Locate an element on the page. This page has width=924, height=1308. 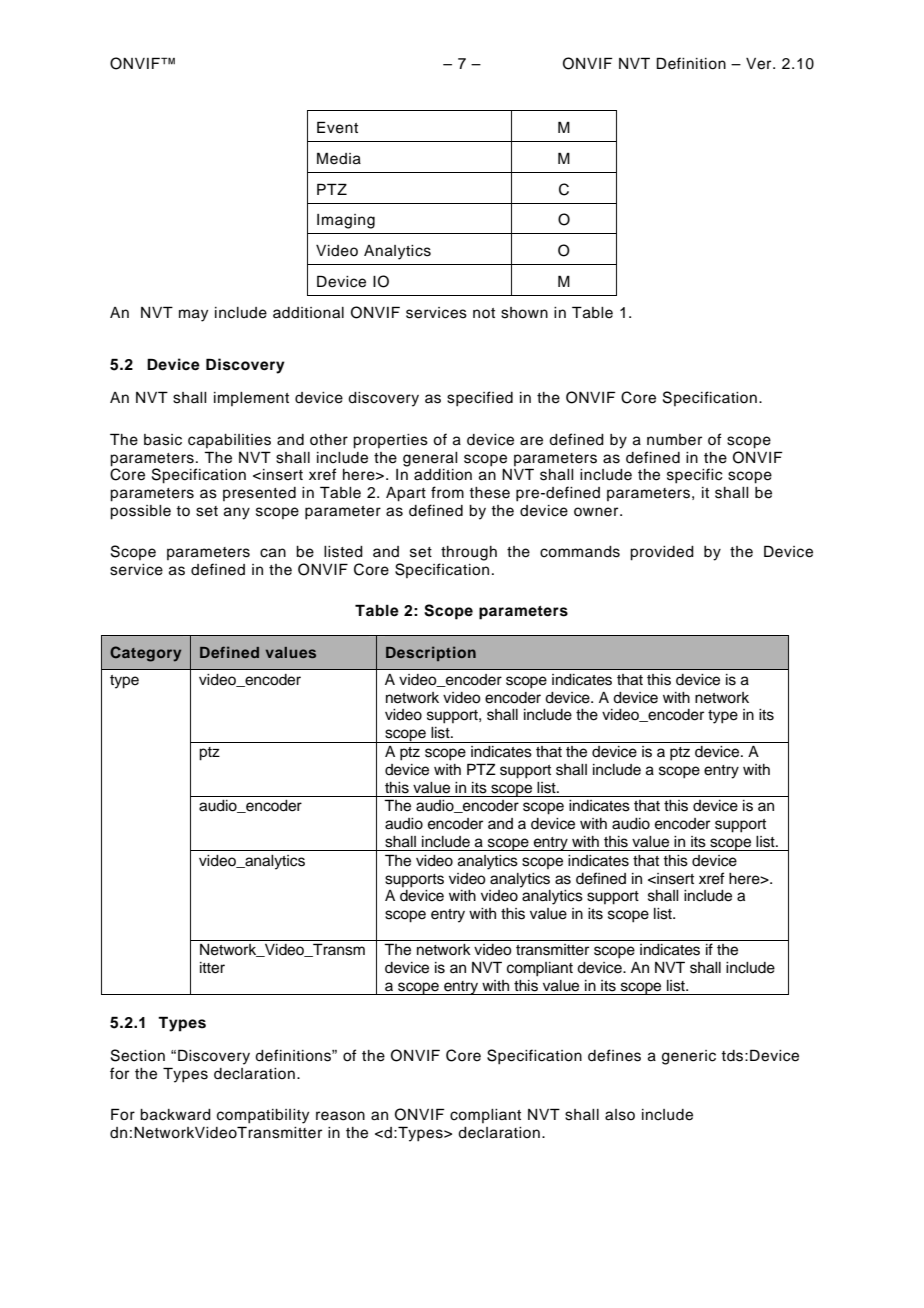
Media is located at coordinates (339, 158).
